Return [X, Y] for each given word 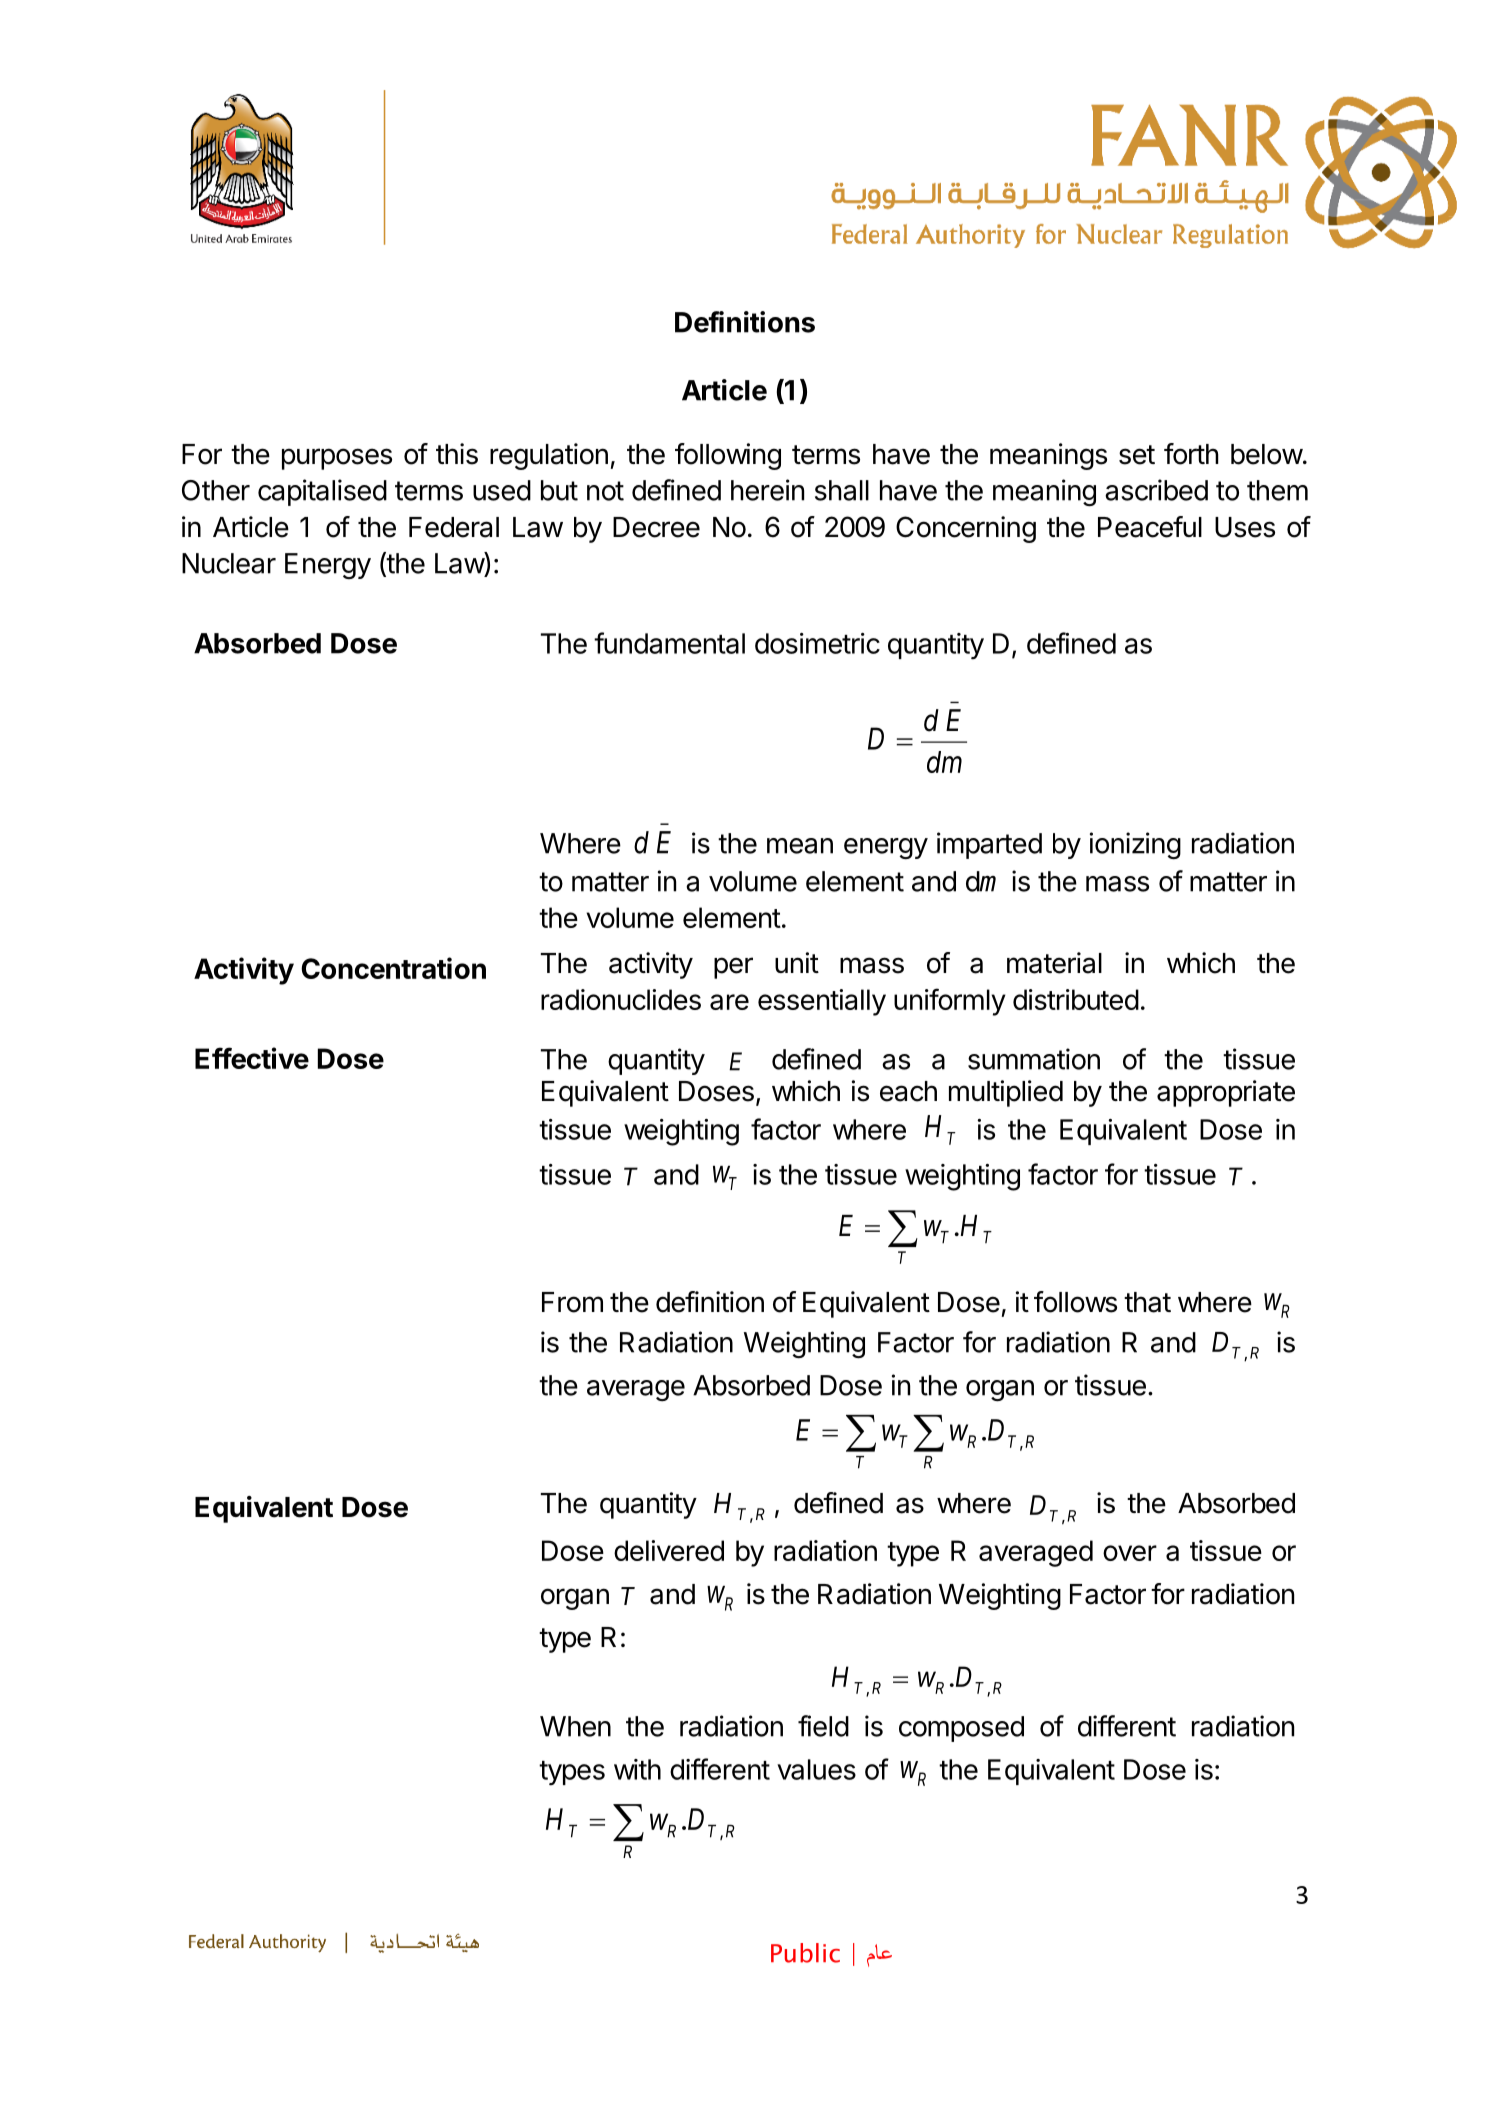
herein [767, 490]
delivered [669, 1550]
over [1130, 1553]
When [575, 1726]
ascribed [1156, 490]
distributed [1076, 999]
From [572, 1302]
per [733, 968]
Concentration [393, 968]
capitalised [322, 492]
